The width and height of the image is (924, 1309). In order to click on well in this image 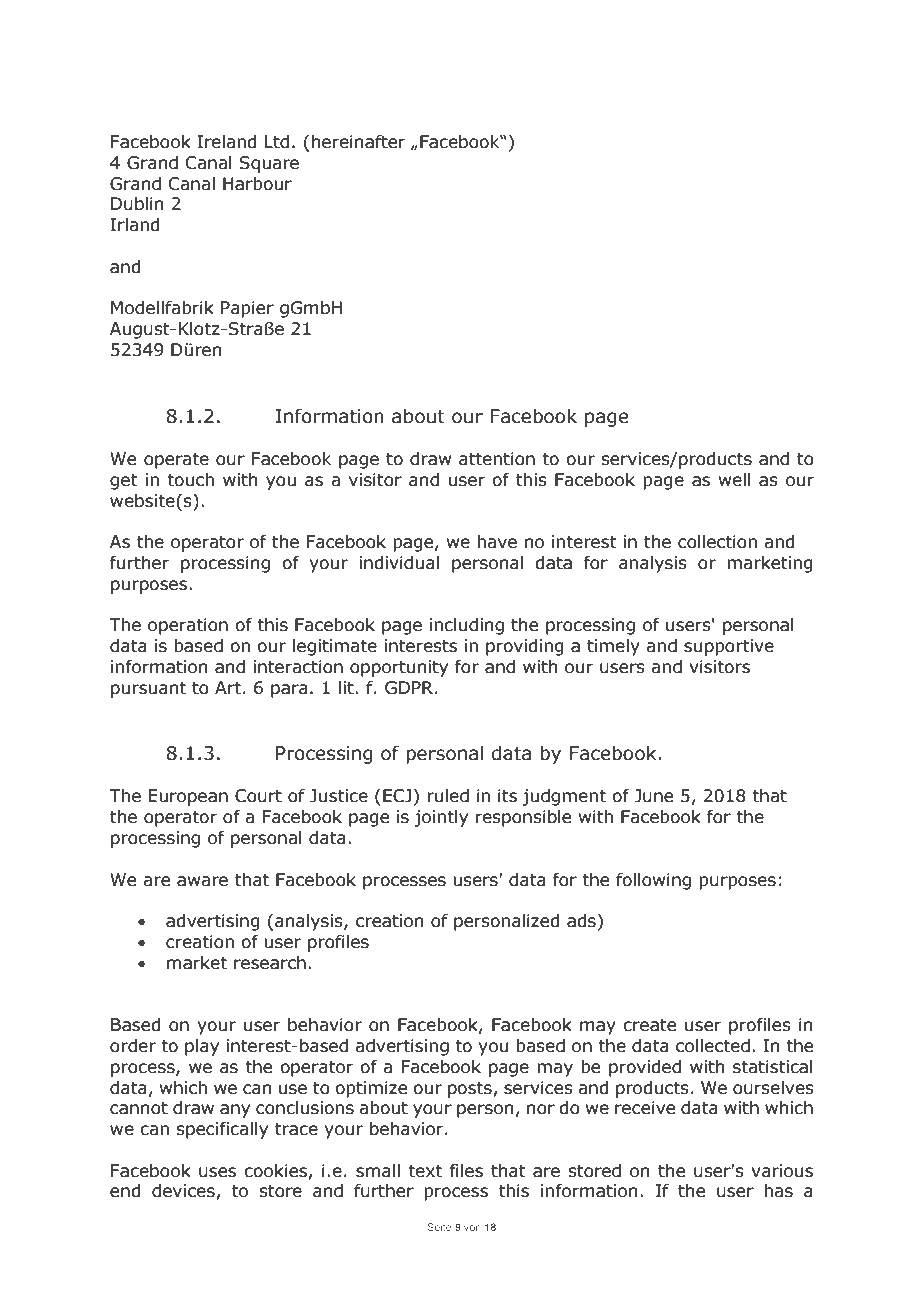, I will do `click(735, 480)`.
